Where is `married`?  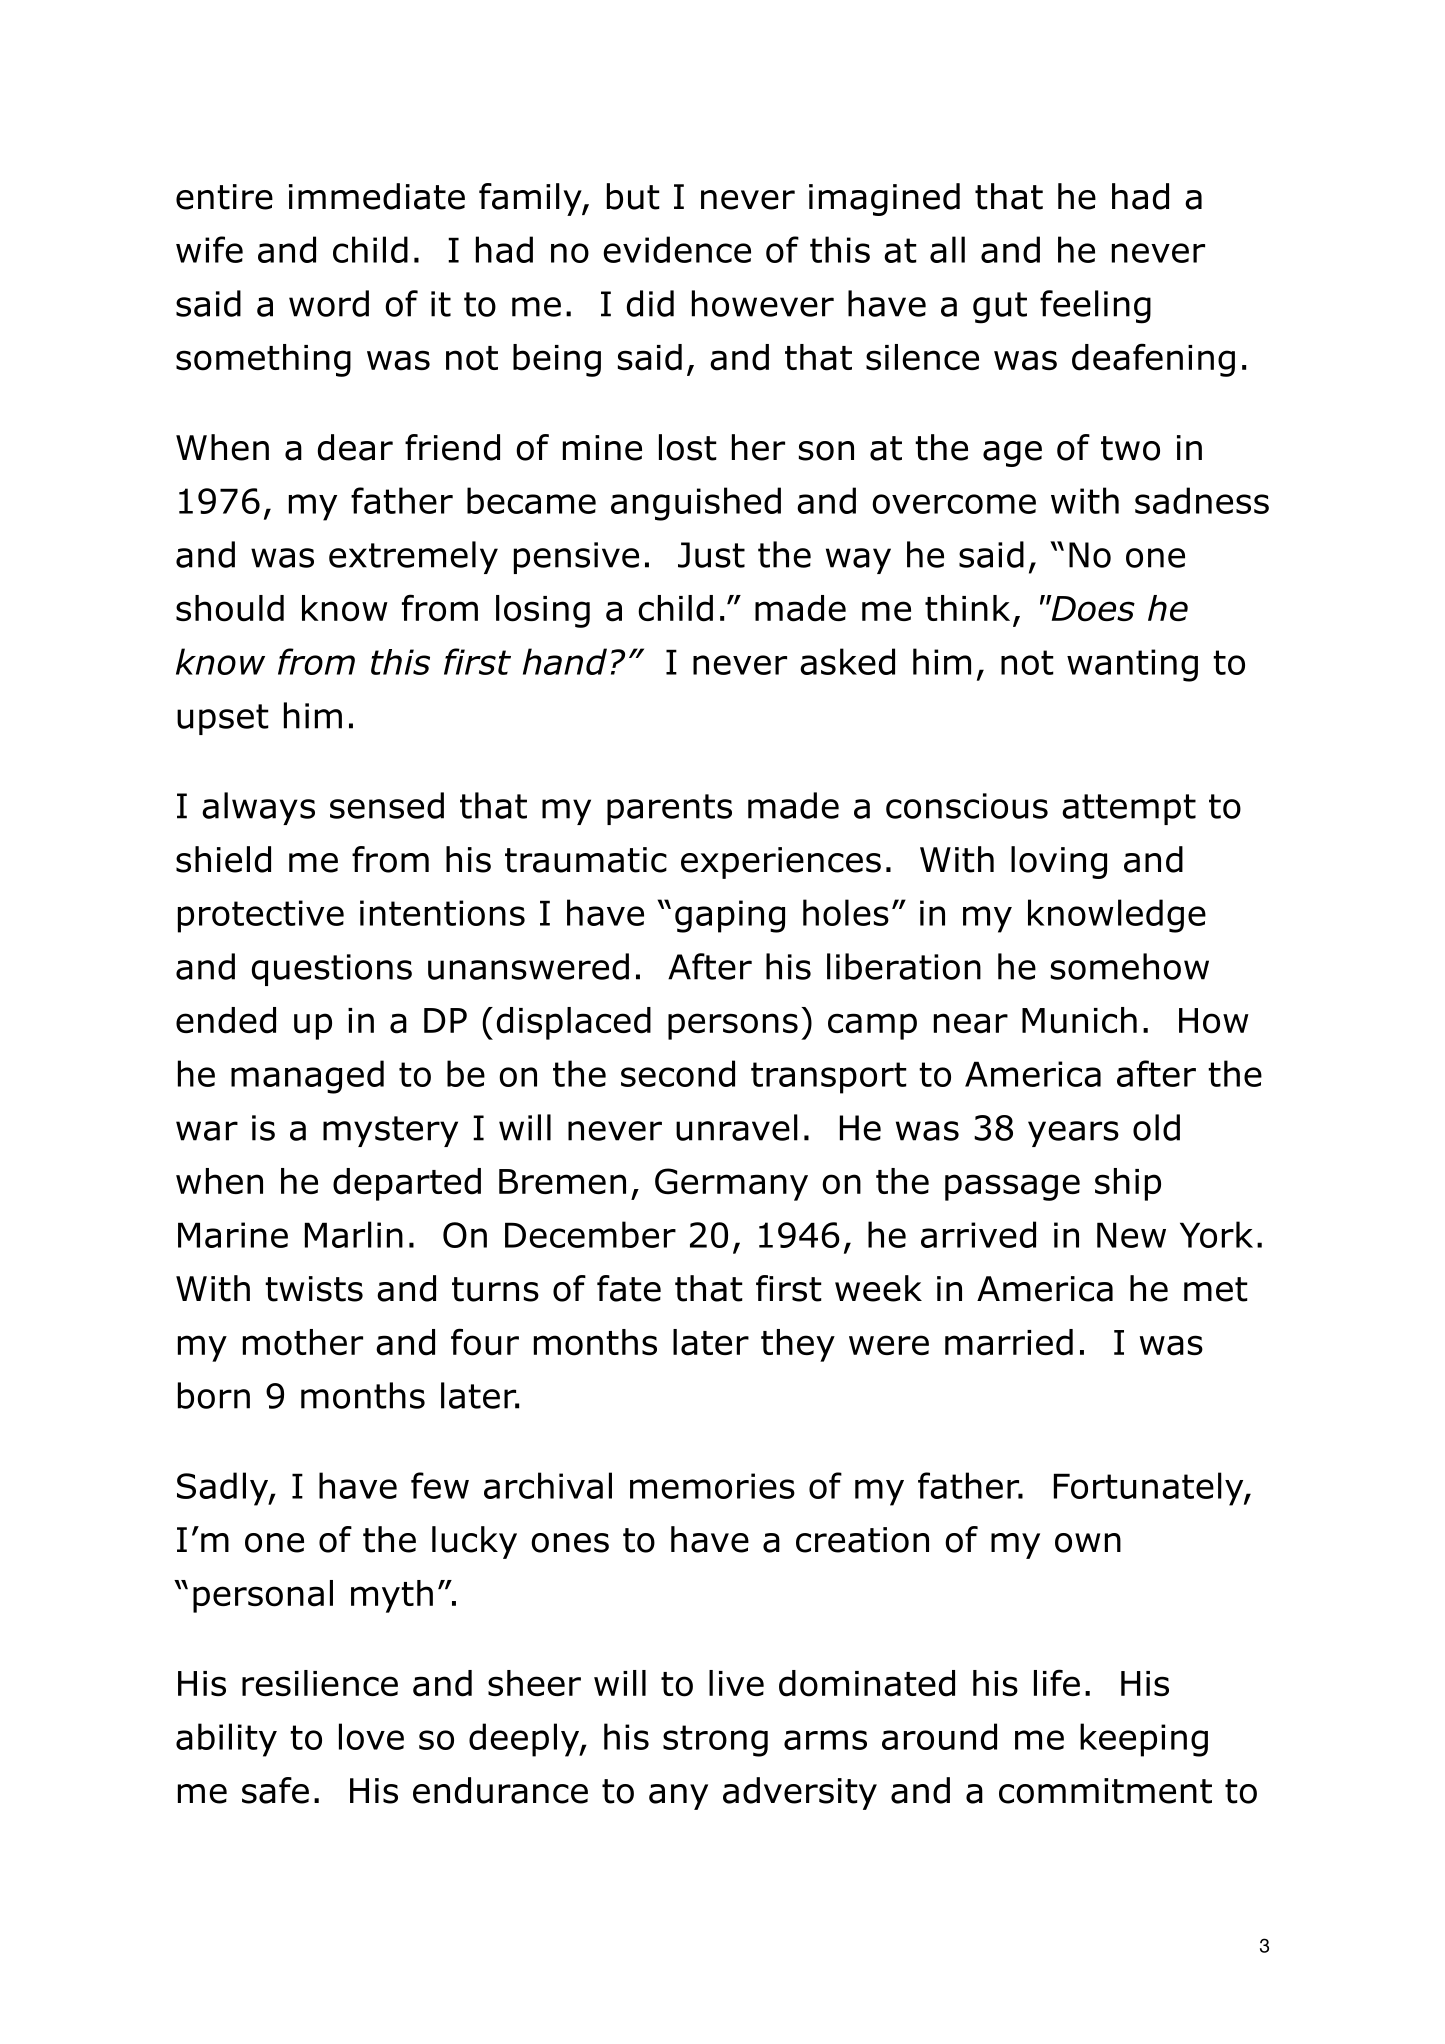 married is located at coordinates (1009, 1342).
